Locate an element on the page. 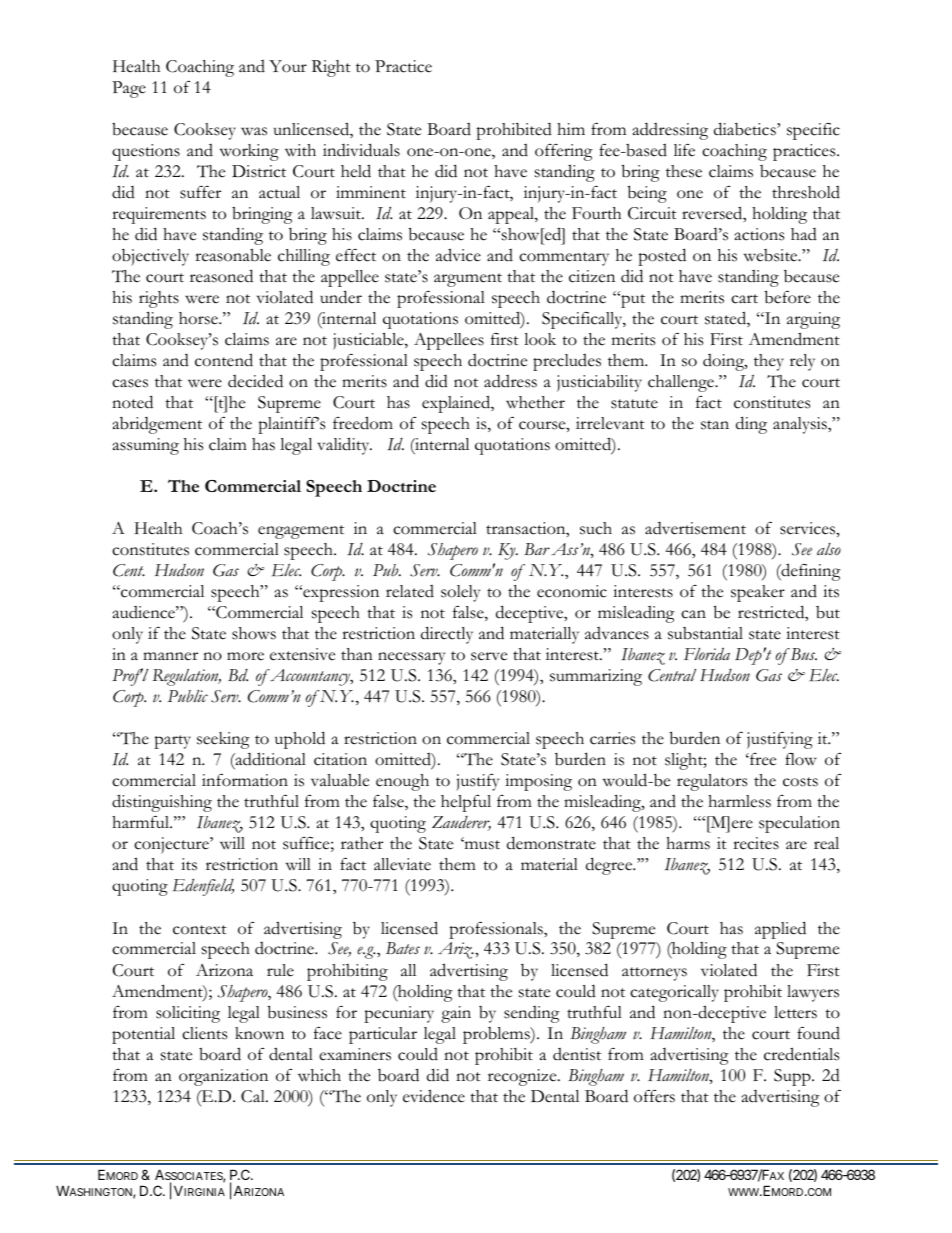 The image size is (952, 1233). problems is located at coordinates (497, 1035).
